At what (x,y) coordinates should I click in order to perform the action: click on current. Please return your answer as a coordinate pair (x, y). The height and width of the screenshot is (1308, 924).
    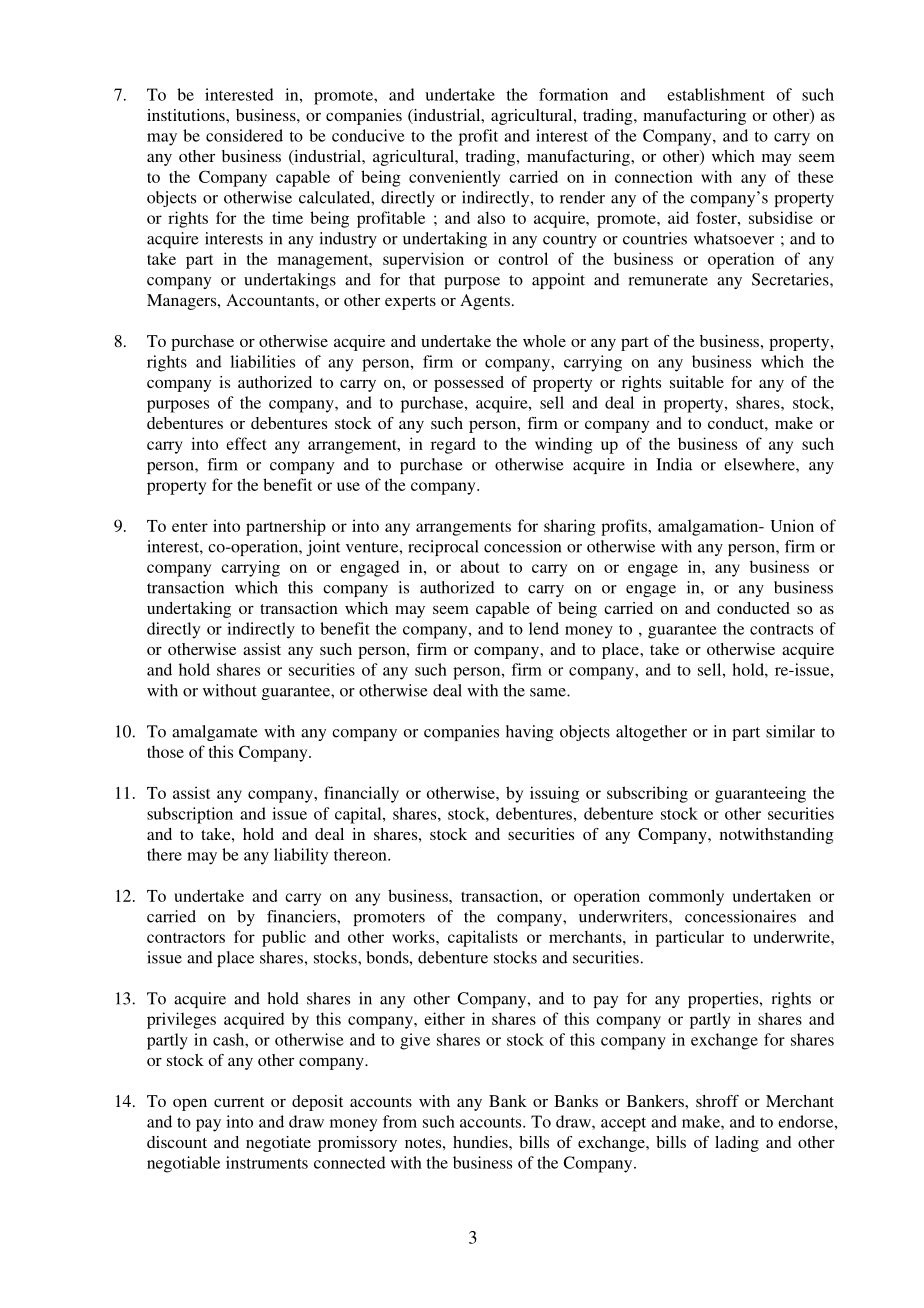
    Looking at the image, I should click on (239, 1102).
